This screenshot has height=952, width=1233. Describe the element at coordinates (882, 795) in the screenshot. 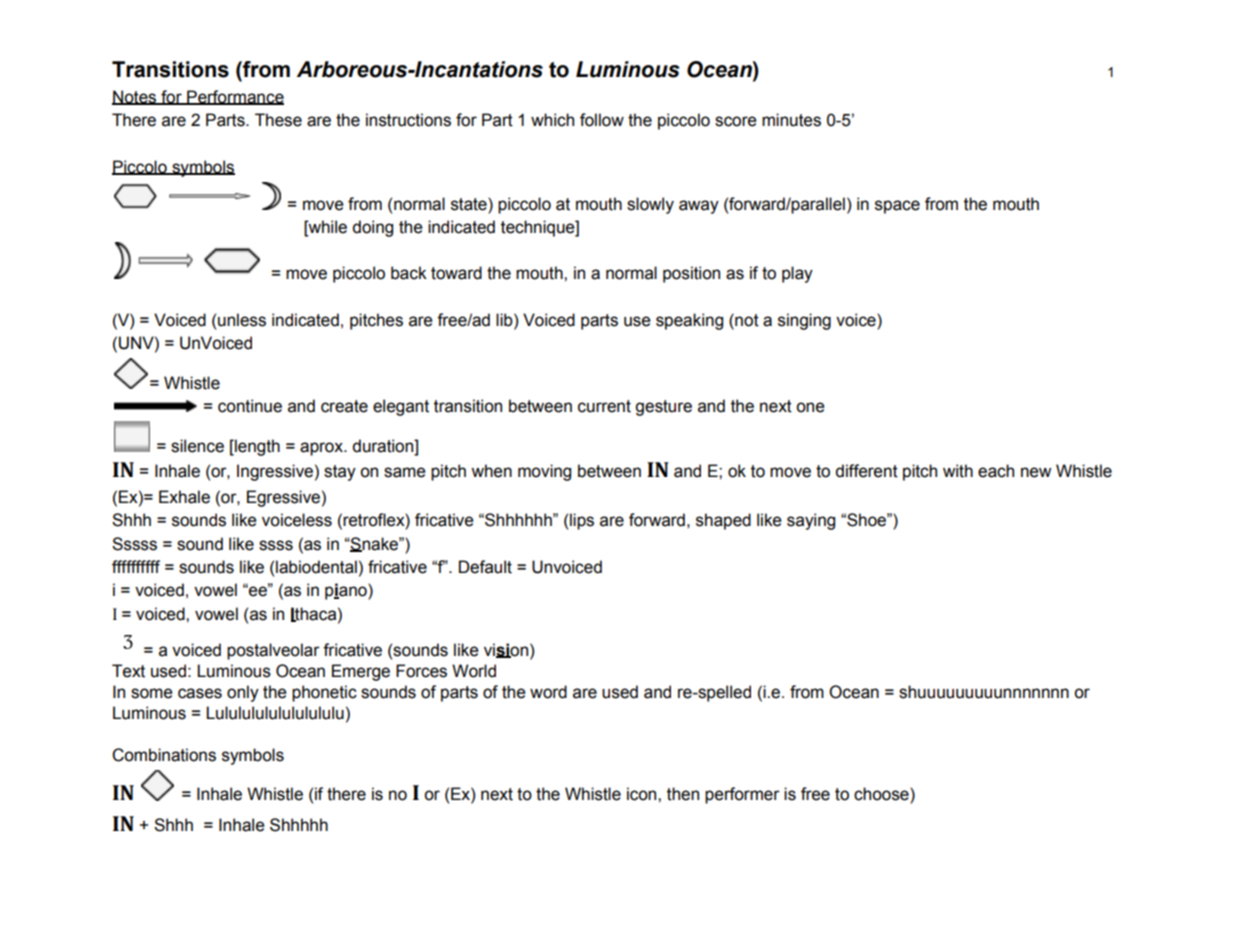

I see `choose` at that location.
